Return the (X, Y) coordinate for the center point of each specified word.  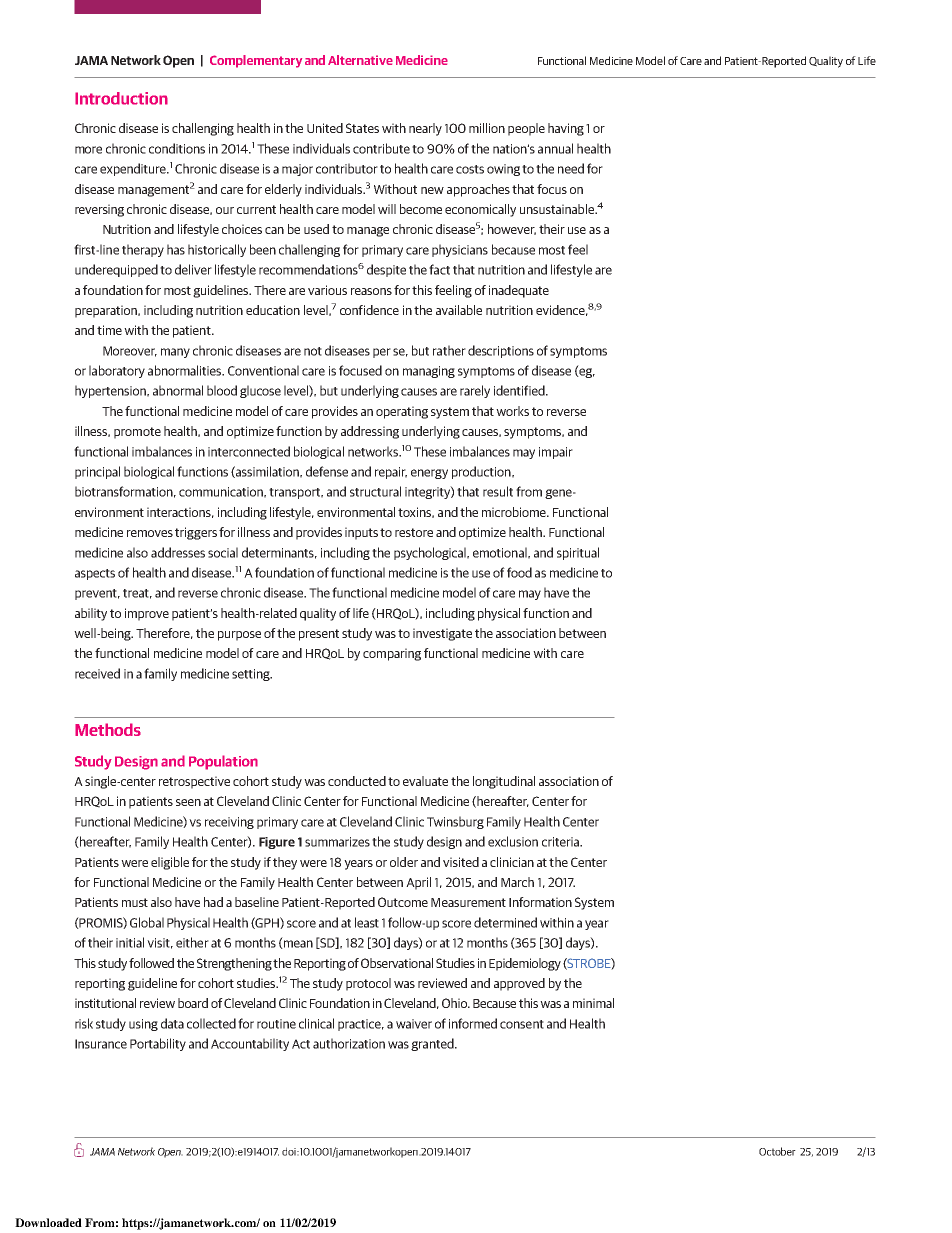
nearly (425, 129)
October (777, 1151)
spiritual (578, 553)
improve (147, 614)
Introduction (121, 98)
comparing (392, 654)
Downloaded (48, 1222)
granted (433, 1044)
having (566, 129)
